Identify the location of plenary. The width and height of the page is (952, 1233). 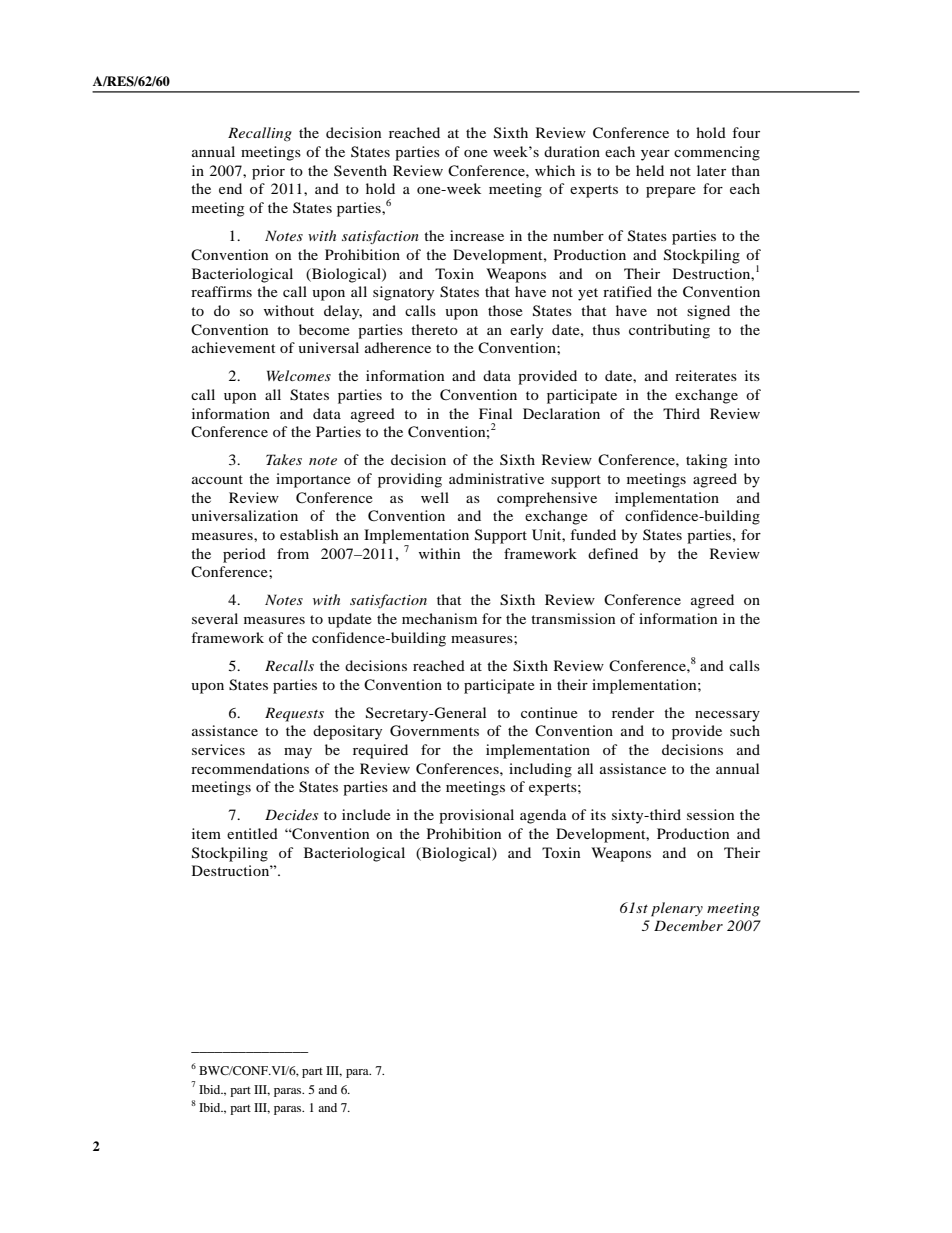
(677, 909).
